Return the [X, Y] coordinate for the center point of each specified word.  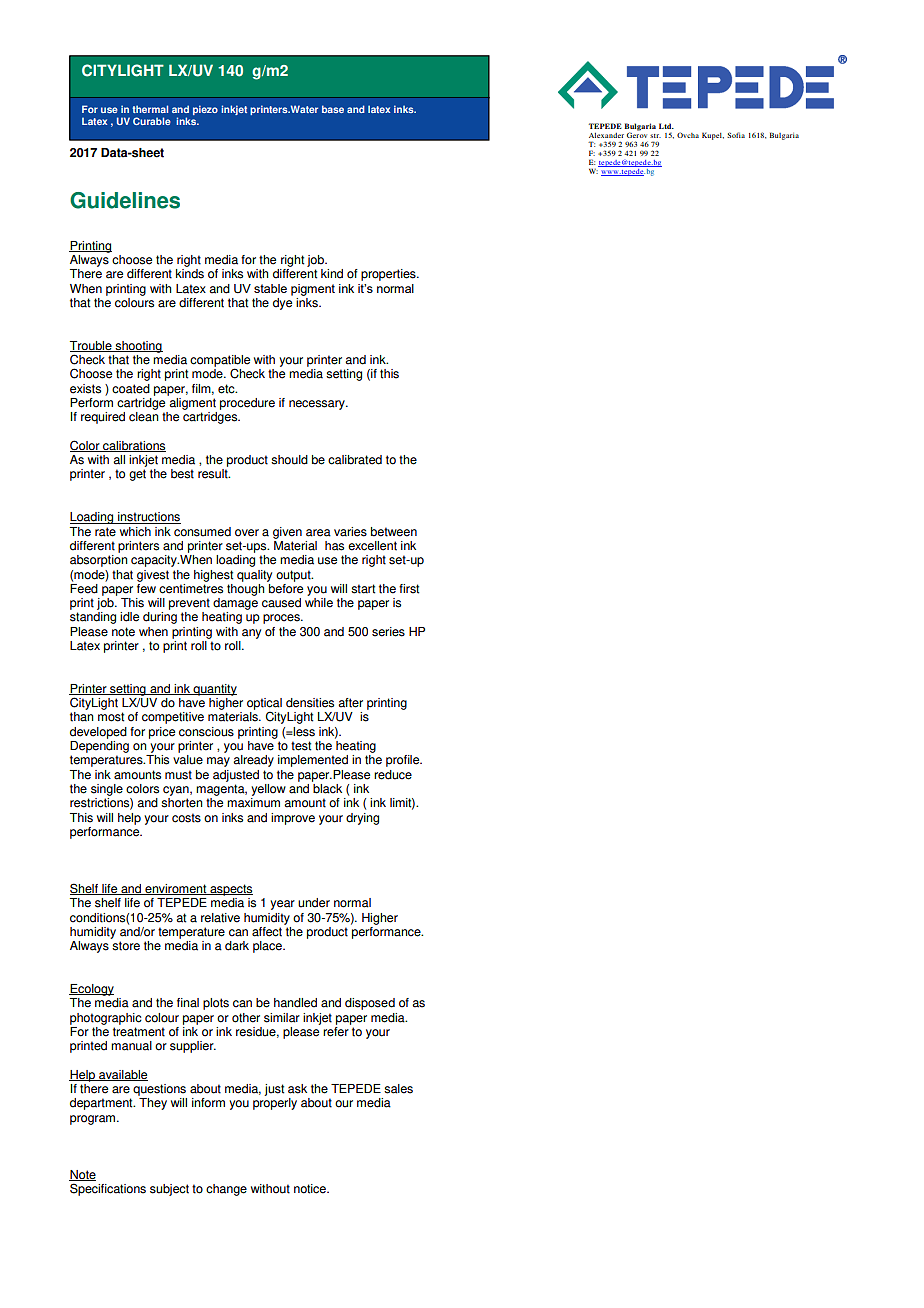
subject [169, 1190]
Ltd [666, 126]
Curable [152, 121]
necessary [318, 405]
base [333, 109]
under [314, 903]
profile [404, 761]
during [160, 618]
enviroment [176, 889]
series [388, 632]
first [409, 589]
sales [398, 1089]
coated [131, 389]
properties [389, 275]
